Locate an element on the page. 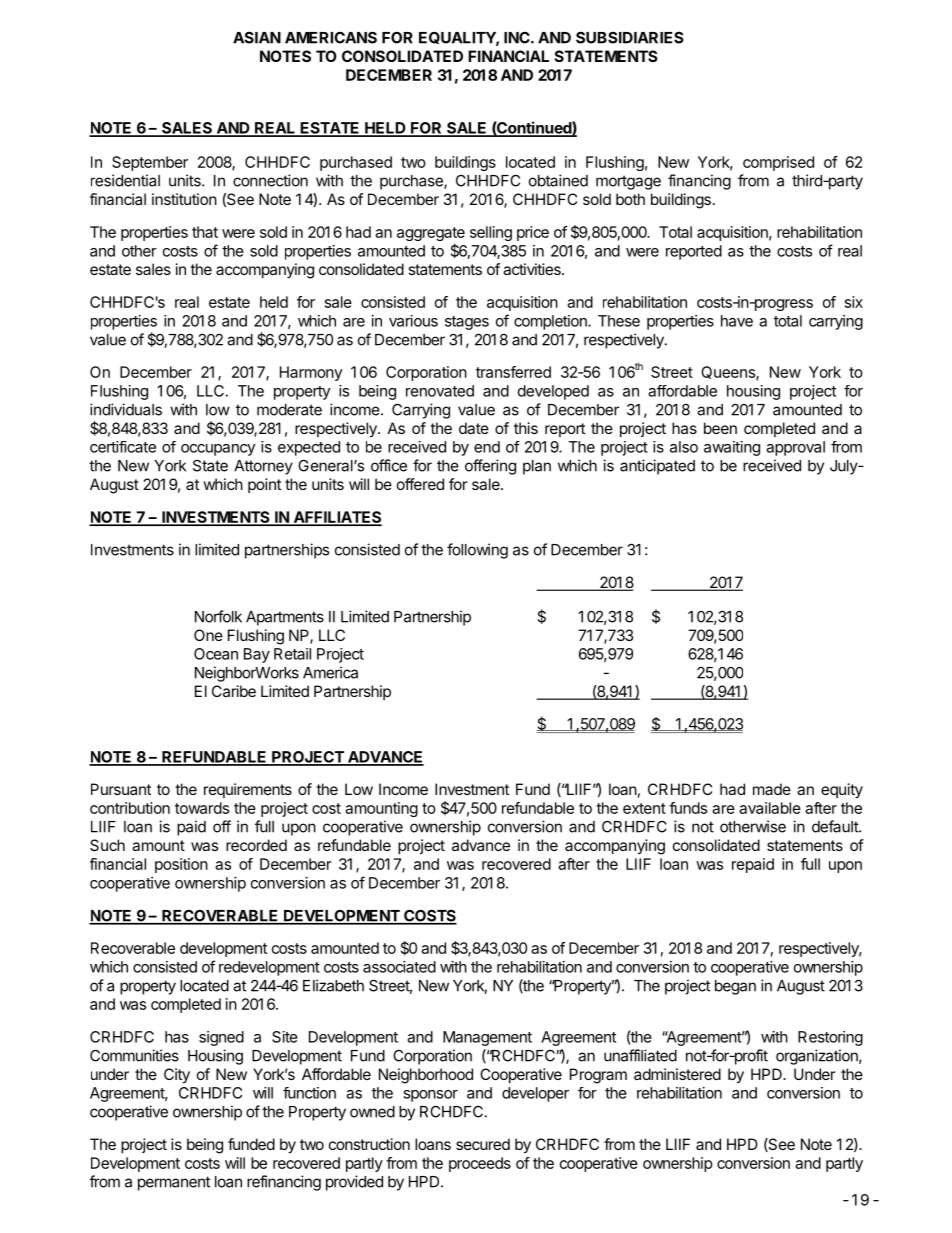  ASIAN is located at coordinates (257, 37).
